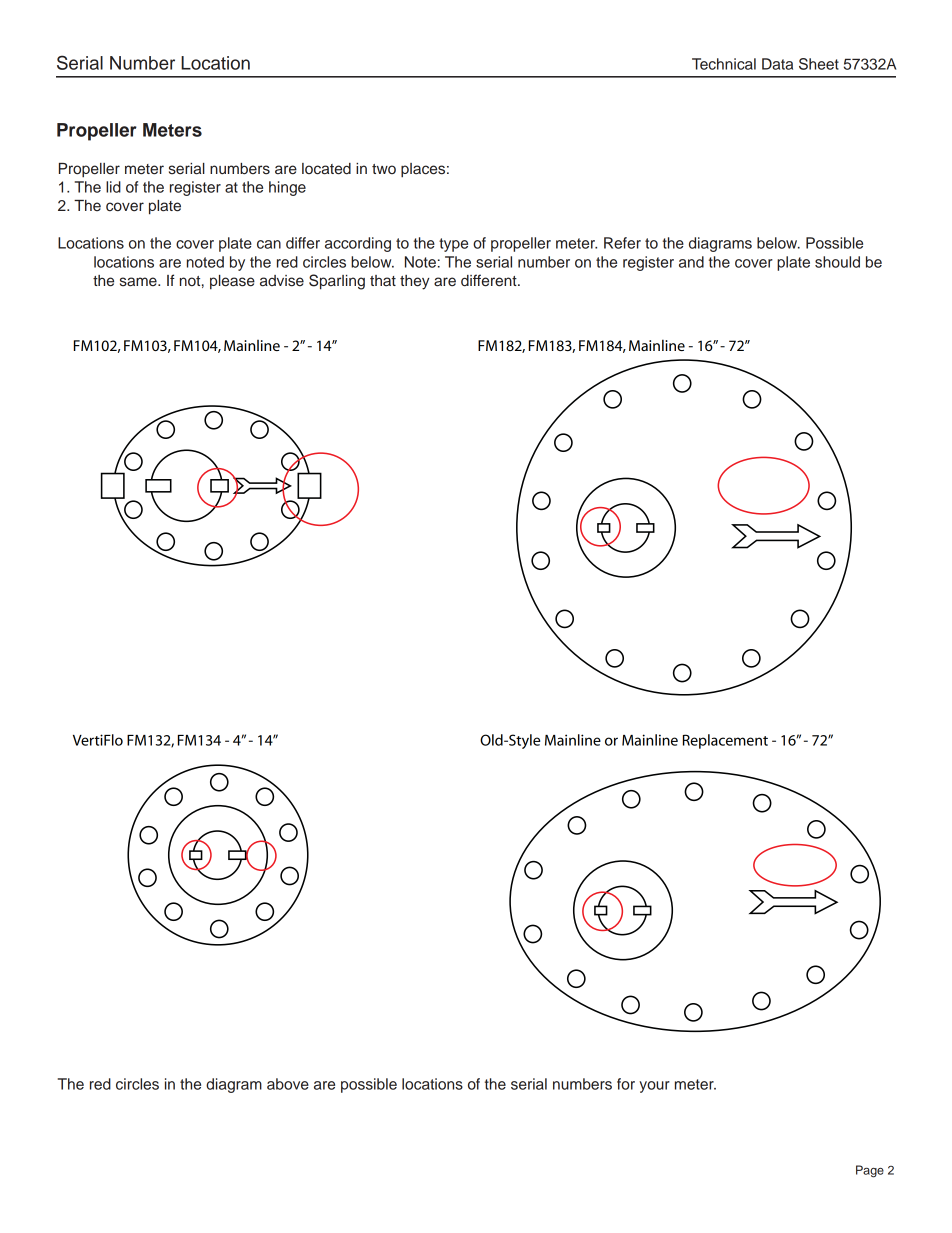 The image size is (952, 1233). What do you see at coordinates (777, 64) in the screenshot?
I see `Data` at bounding box center [777, 64].
